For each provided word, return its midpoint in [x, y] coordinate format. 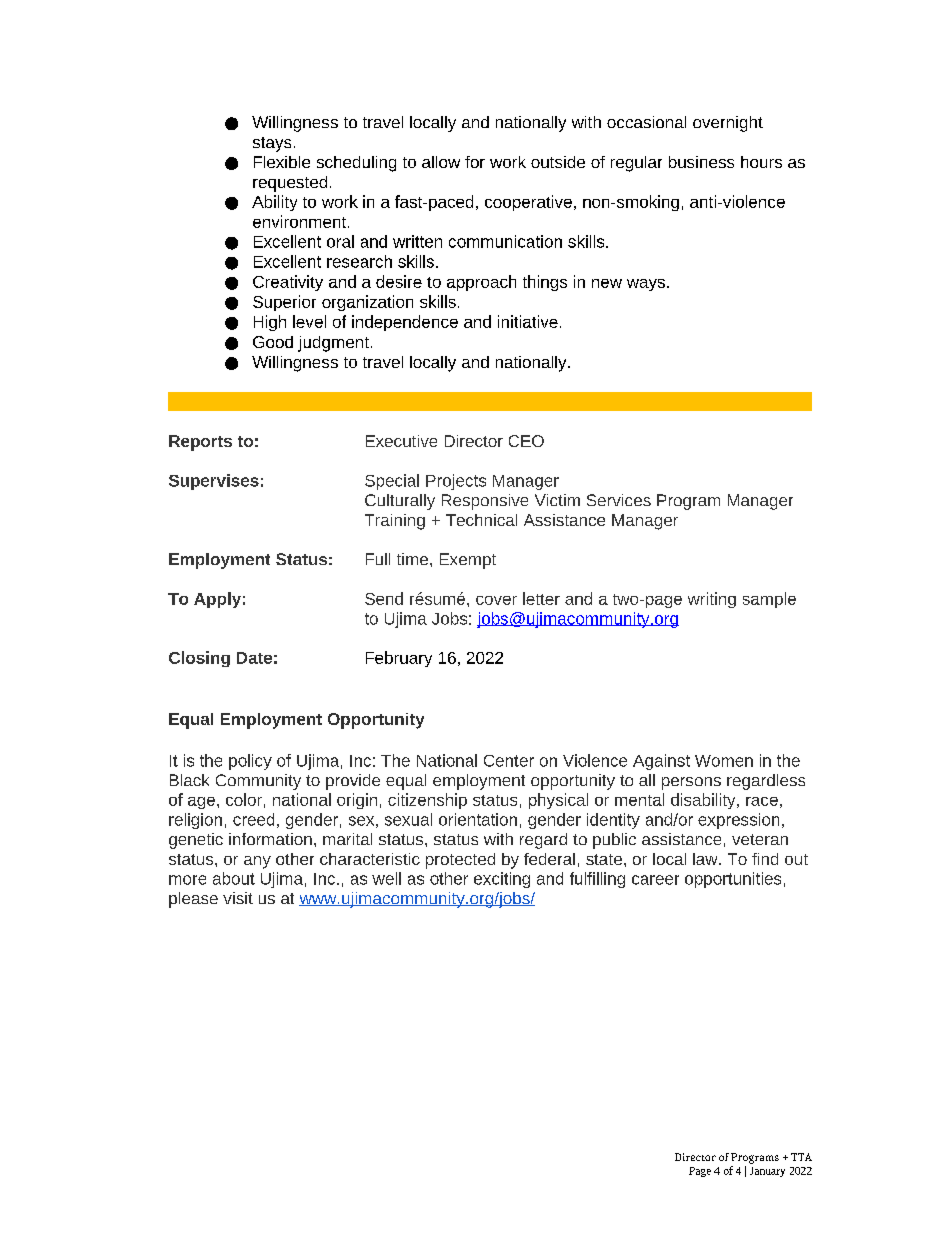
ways [647, 285]
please [193, 900]
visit [238, 898]
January [767, 1172]
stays [272, 144]
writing [712, 600]
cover [496, 600]
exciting [502, 880]
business [701, 162]
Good [273, 342]
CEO [526, 441]
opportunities [733, 880]
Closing [199, 659]
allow [441, 162]
